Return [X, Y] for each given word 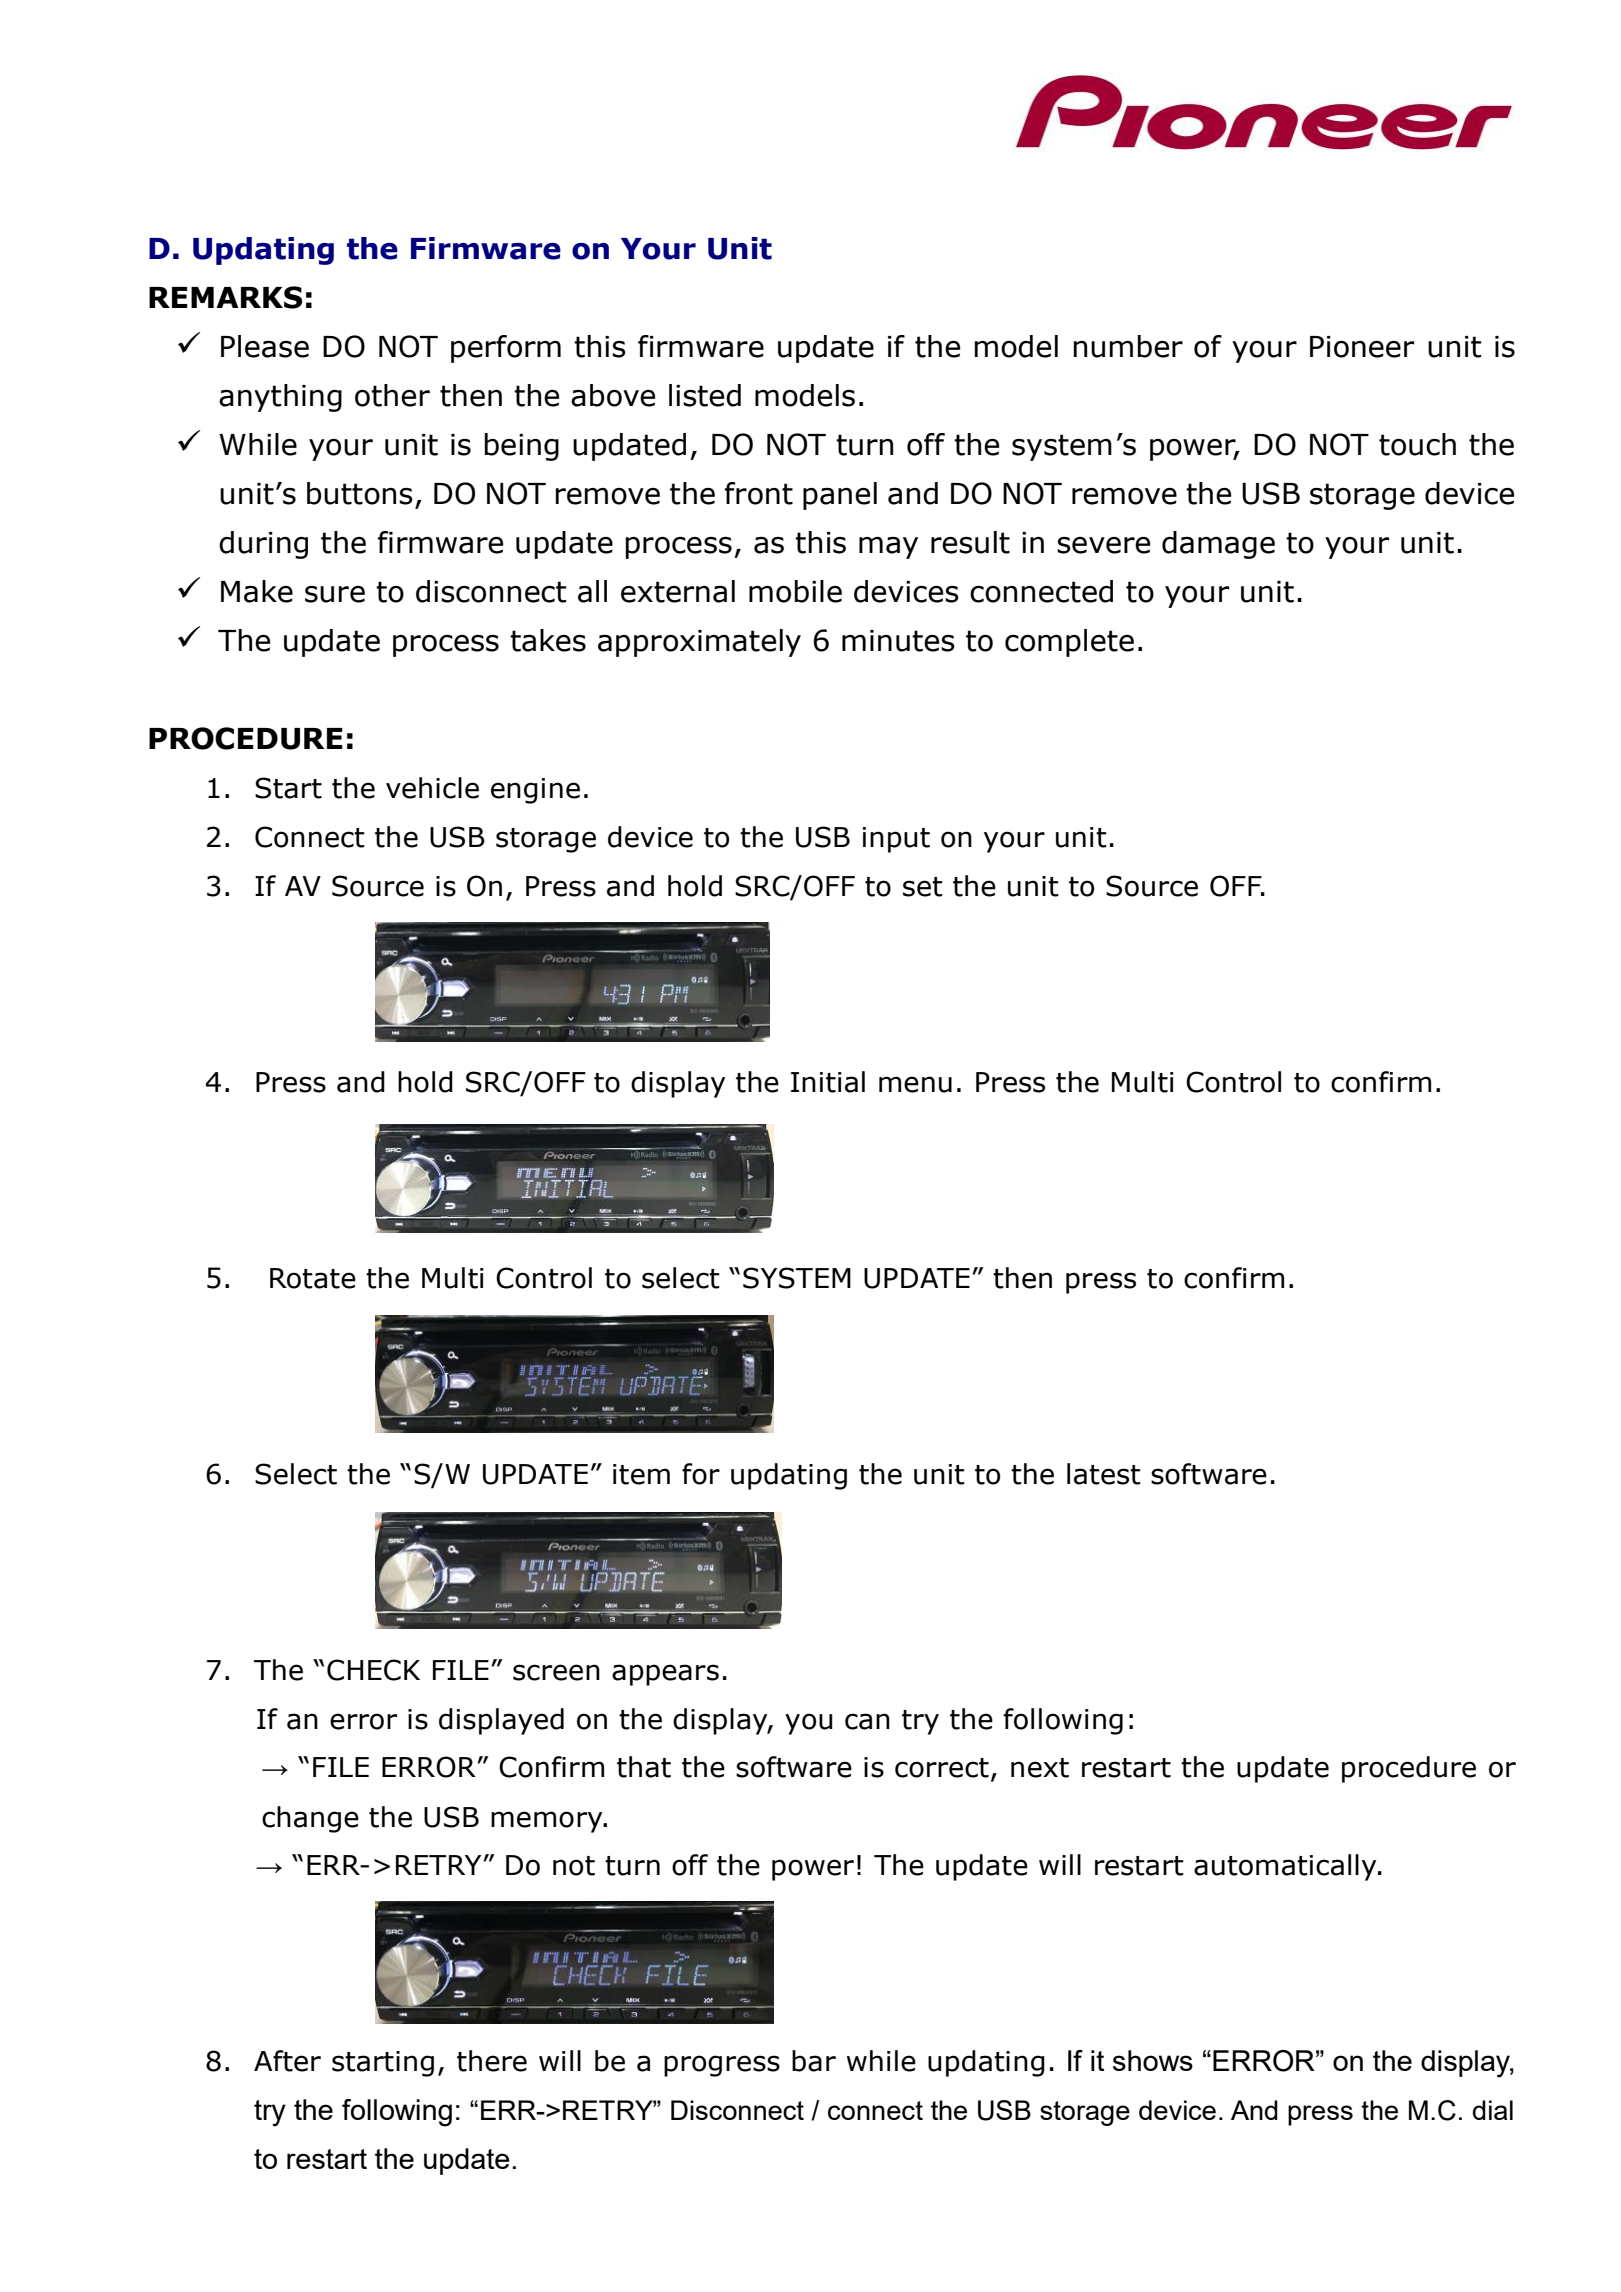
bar [814, 2061]
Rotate [313, 1278]
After [287, 2061]
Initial [828, 1082]
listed [705, 395]
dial [1493, 2110]
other [392, 395]
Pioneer [1362, 347]
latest [1104, 1474]
